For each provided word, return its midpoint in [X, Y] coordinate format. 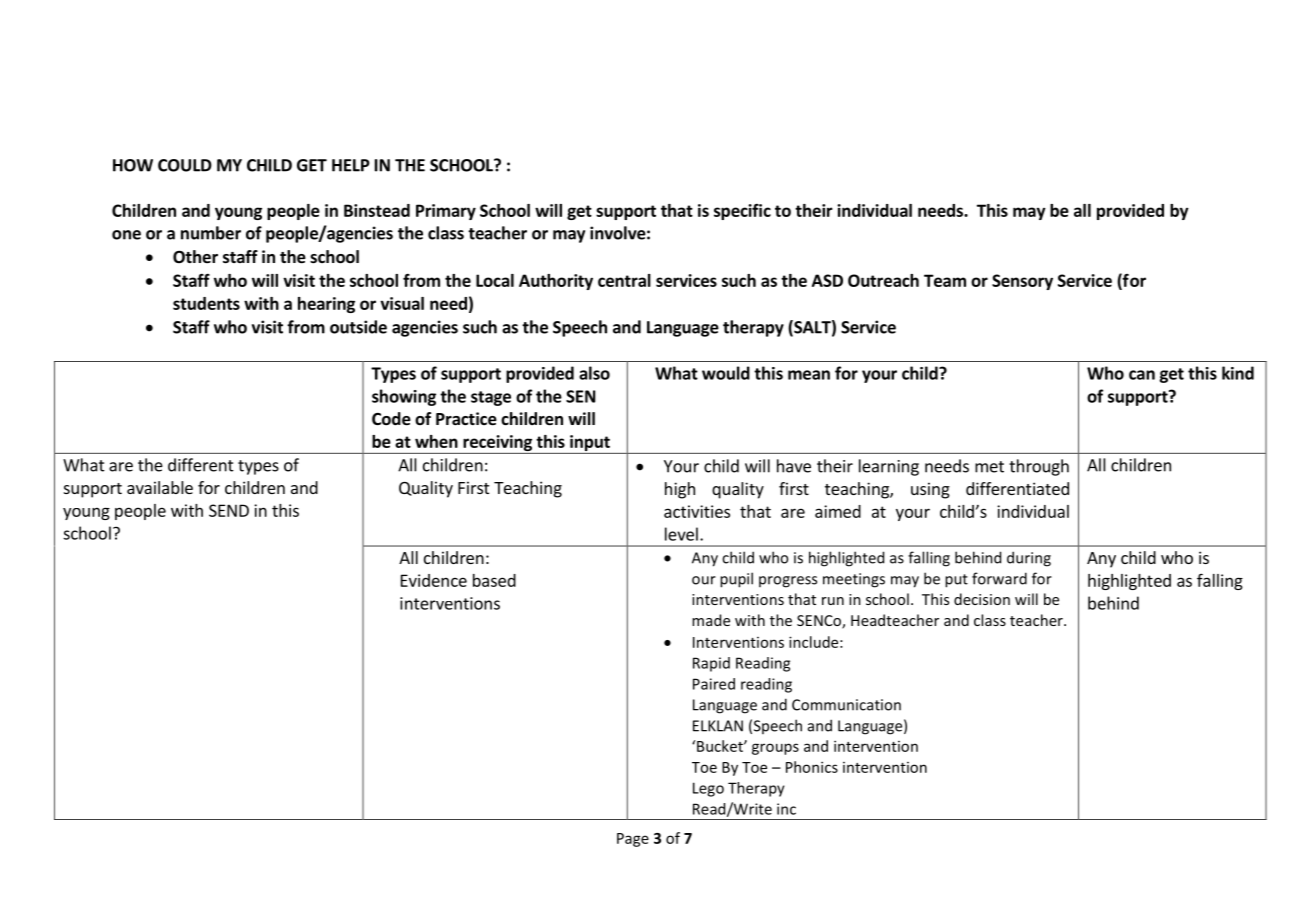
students [206, 303]
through [1039, 467]
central [624, 280]
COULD [185, 165]
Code [391, 419]
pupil [736, 580]
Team [945, 280]
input [590, 444]
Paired [714, 684]
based [494, 580]
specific [742, 212]
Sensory [1022, 282]
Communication [846, 705]
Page [633, 840]
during [1029, 559]
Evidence [434, 580]
